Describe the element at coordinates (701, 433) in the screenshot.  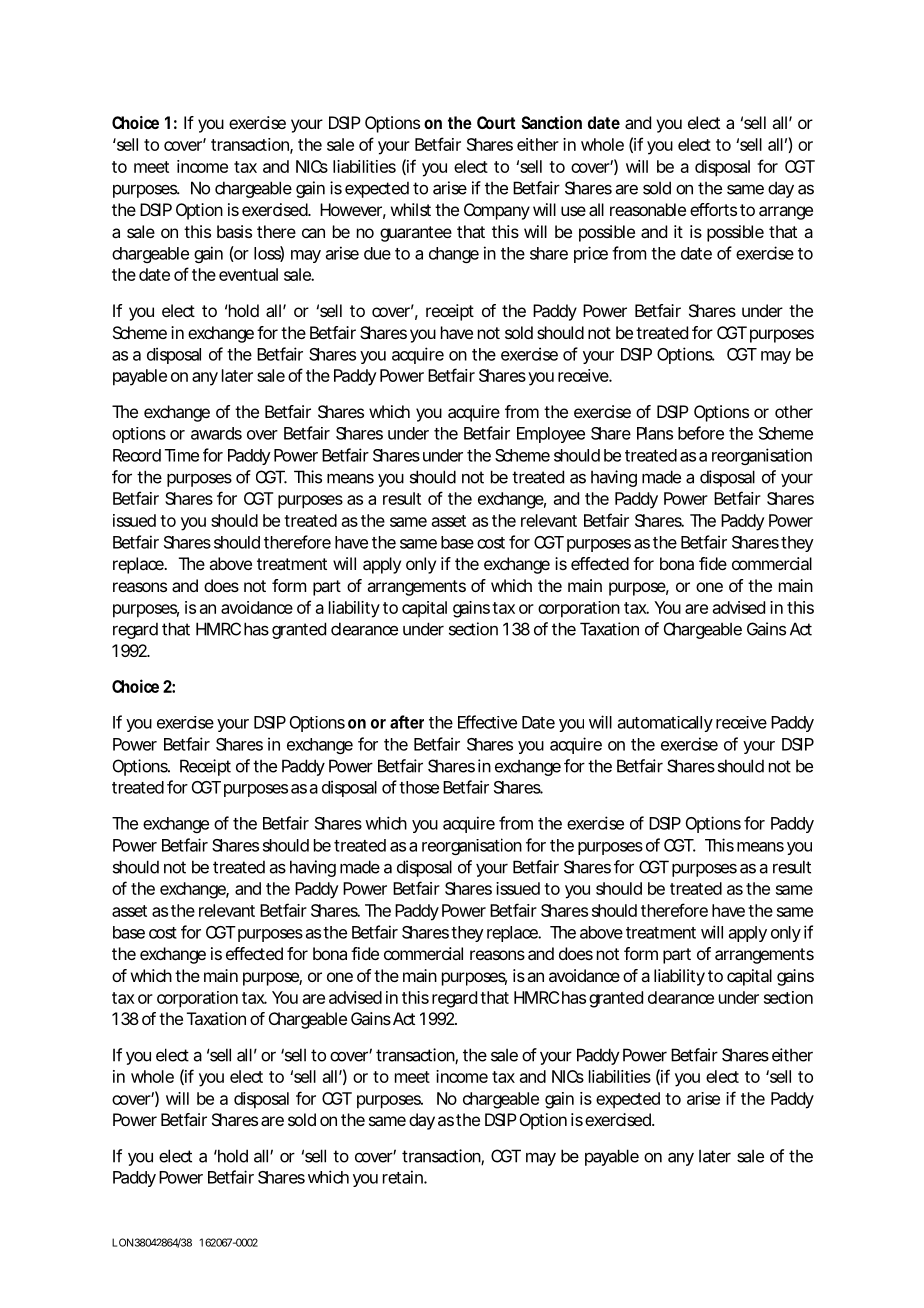
I see `before` at that location.
